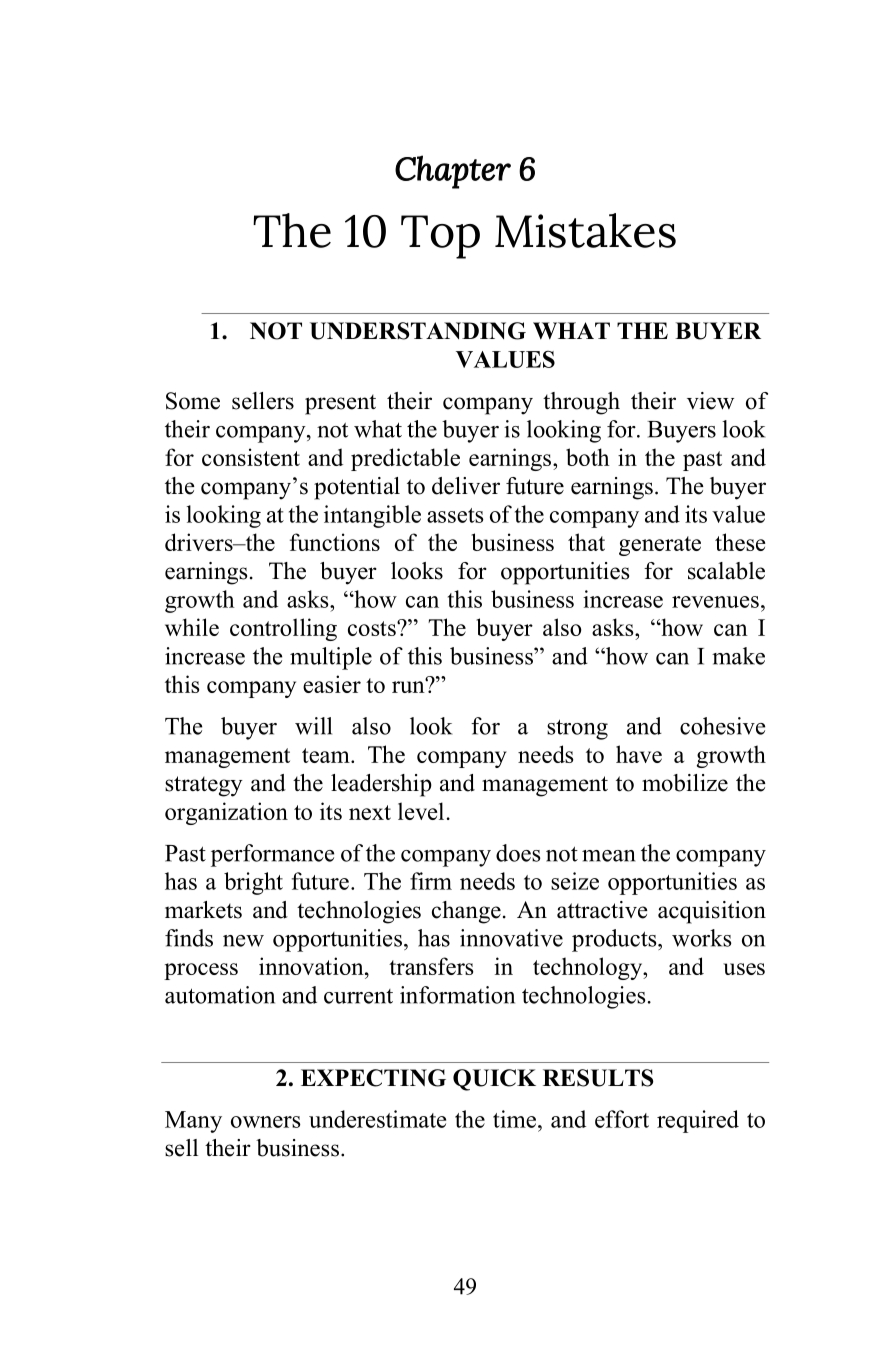 The image size is (887, 1372). Describe the element at coordinates (660, 546) in the screenshot. I see `generate` at that location.
